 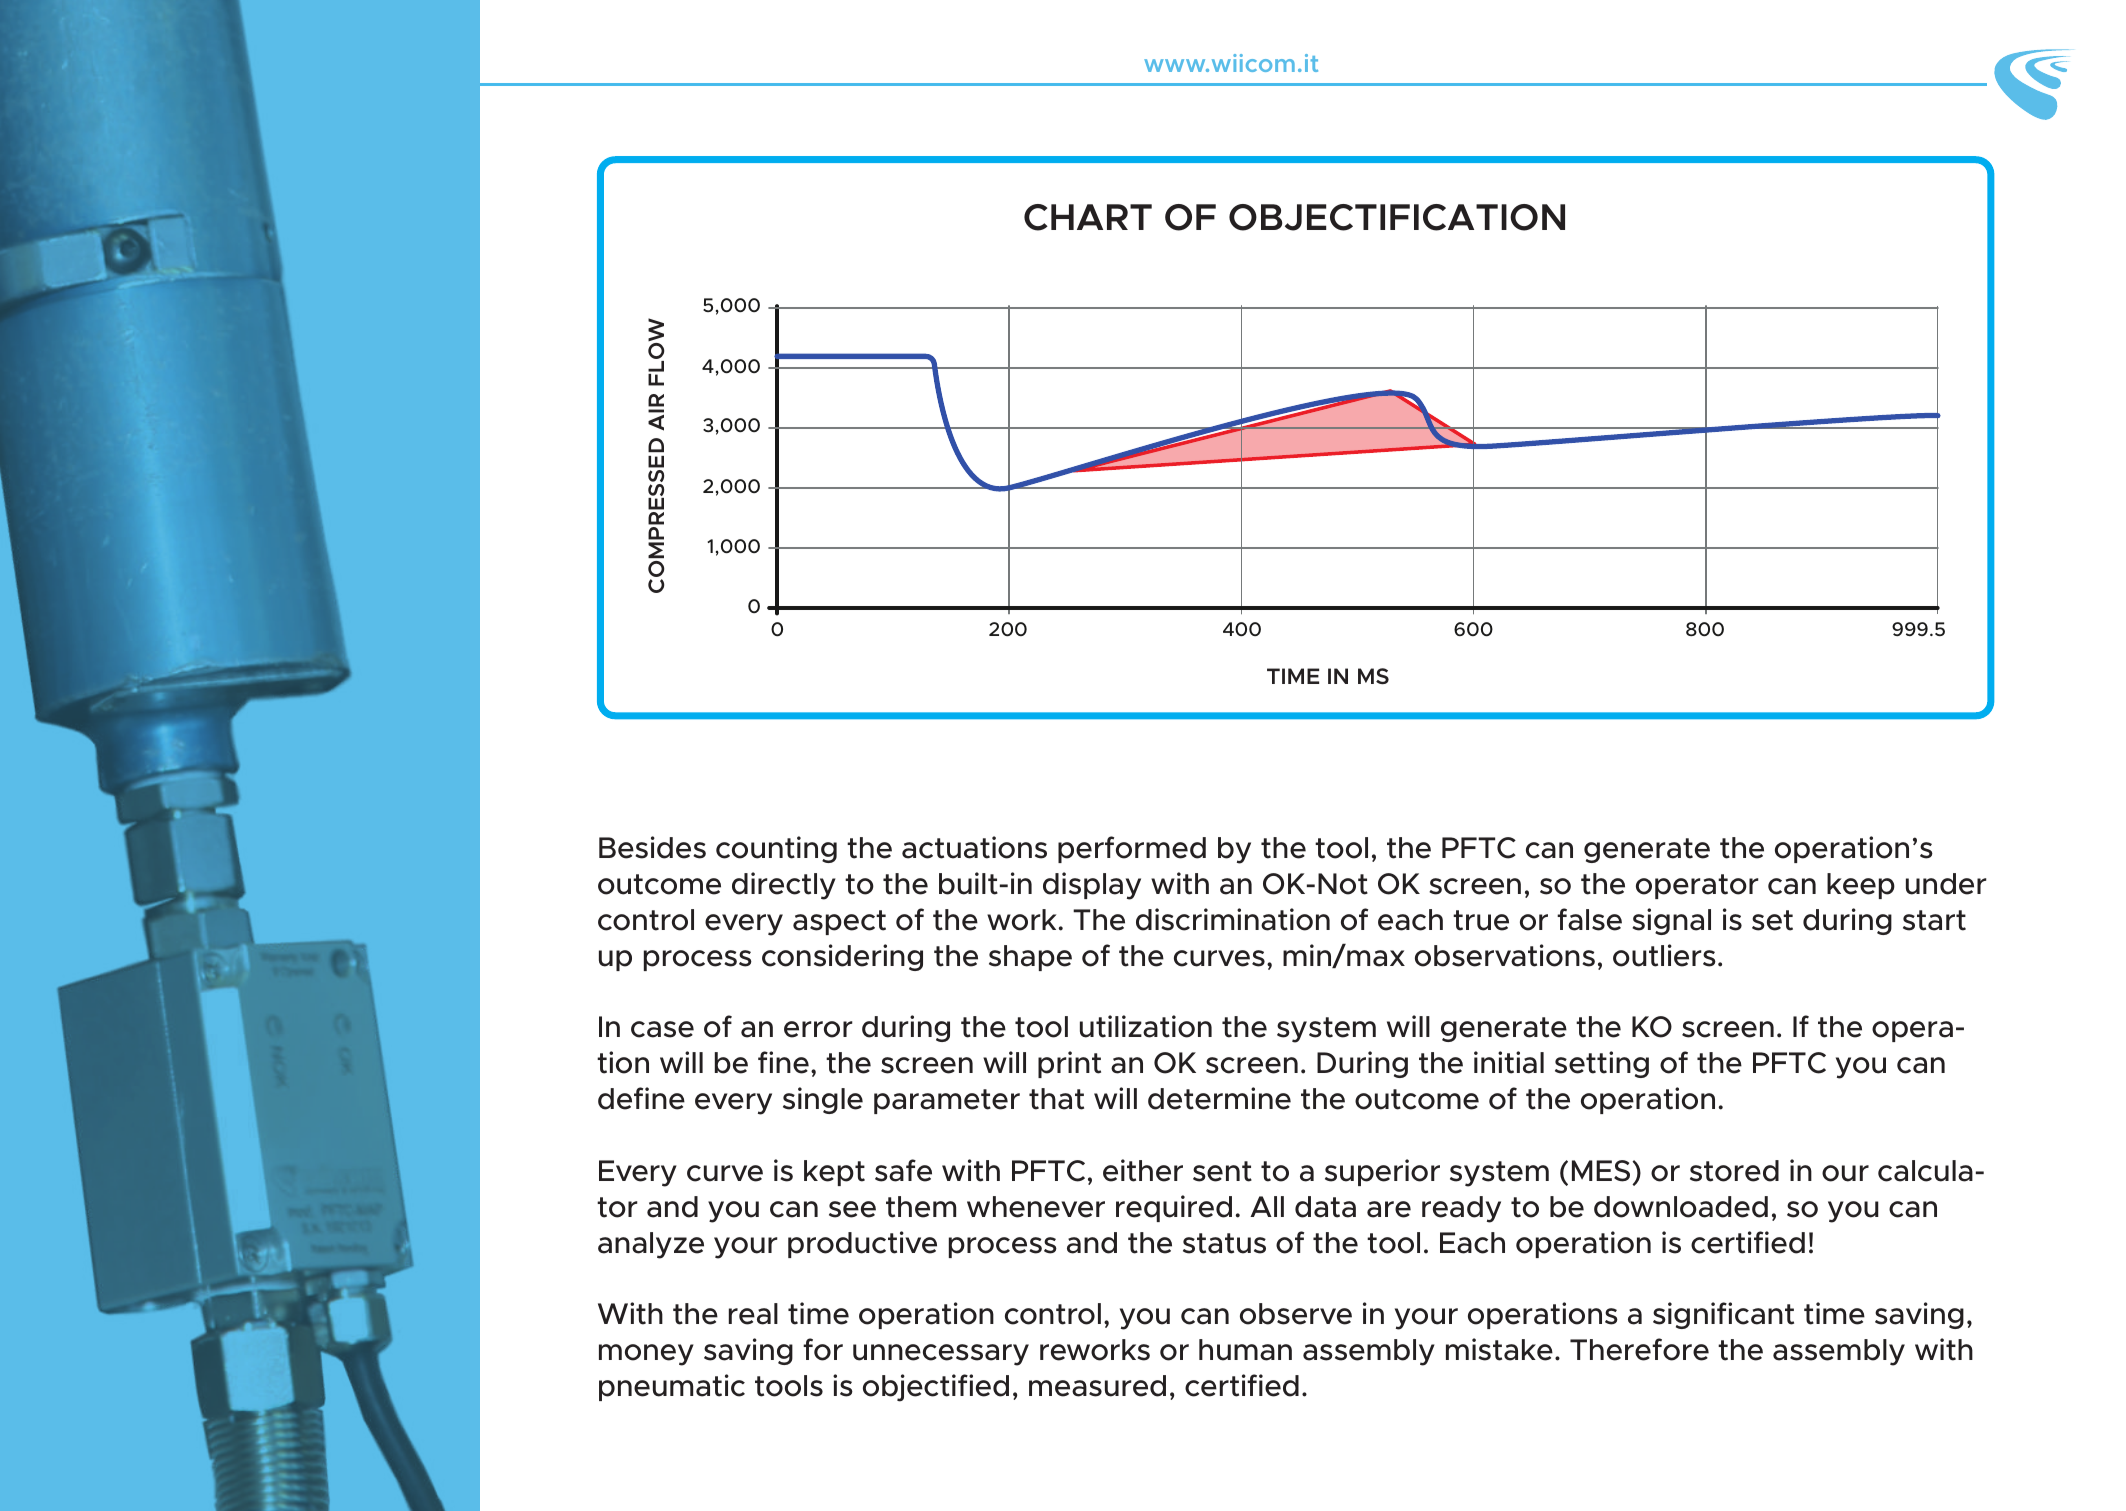 I want to click on display, so click(x=1092, y=886).
